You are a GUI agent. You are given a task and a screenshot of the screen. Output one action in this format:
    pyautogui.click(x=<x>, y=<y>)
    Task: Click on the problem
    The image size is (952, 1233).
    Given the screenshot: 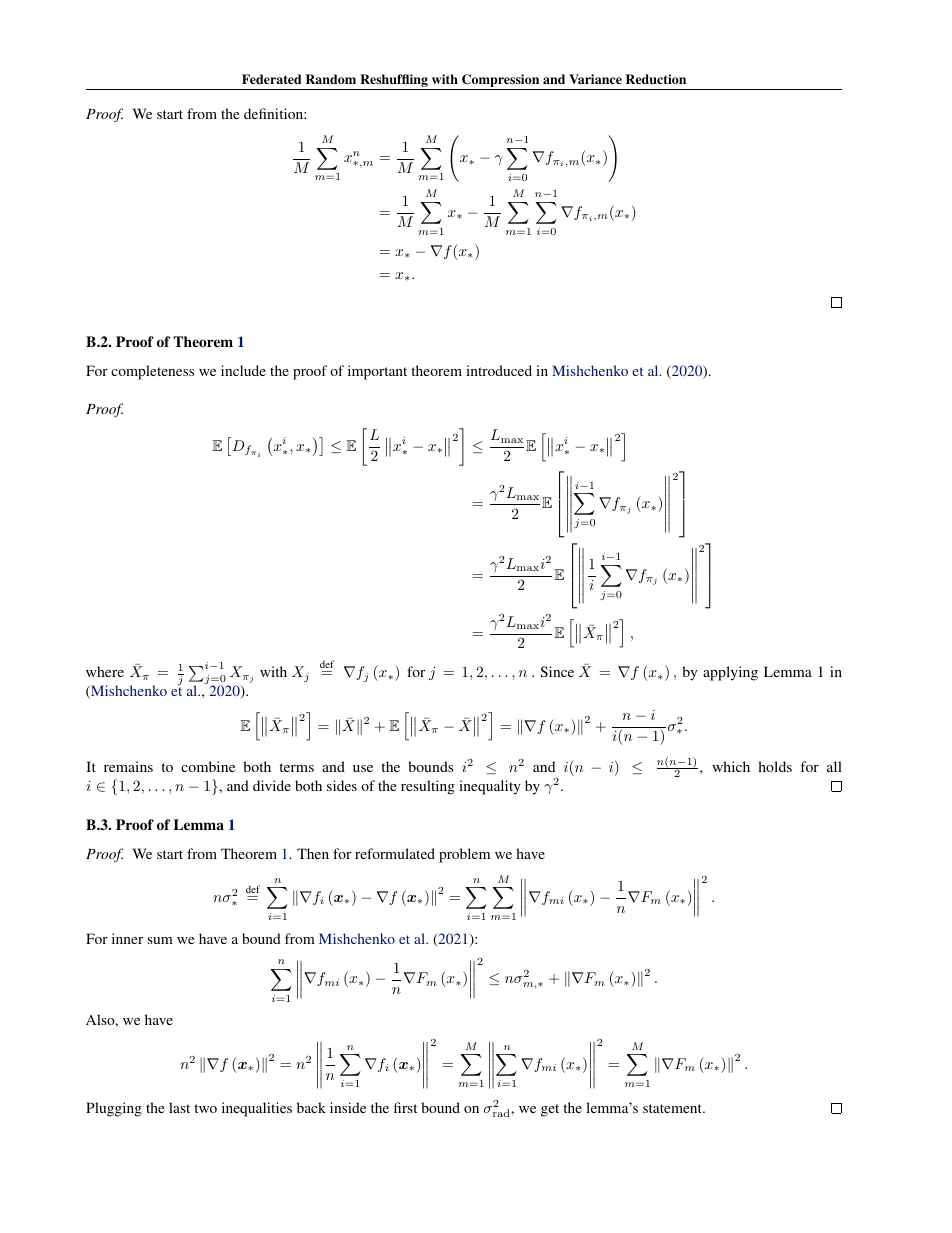 What is the action you would take?
    pyautogui.click(x=464, y=855)
